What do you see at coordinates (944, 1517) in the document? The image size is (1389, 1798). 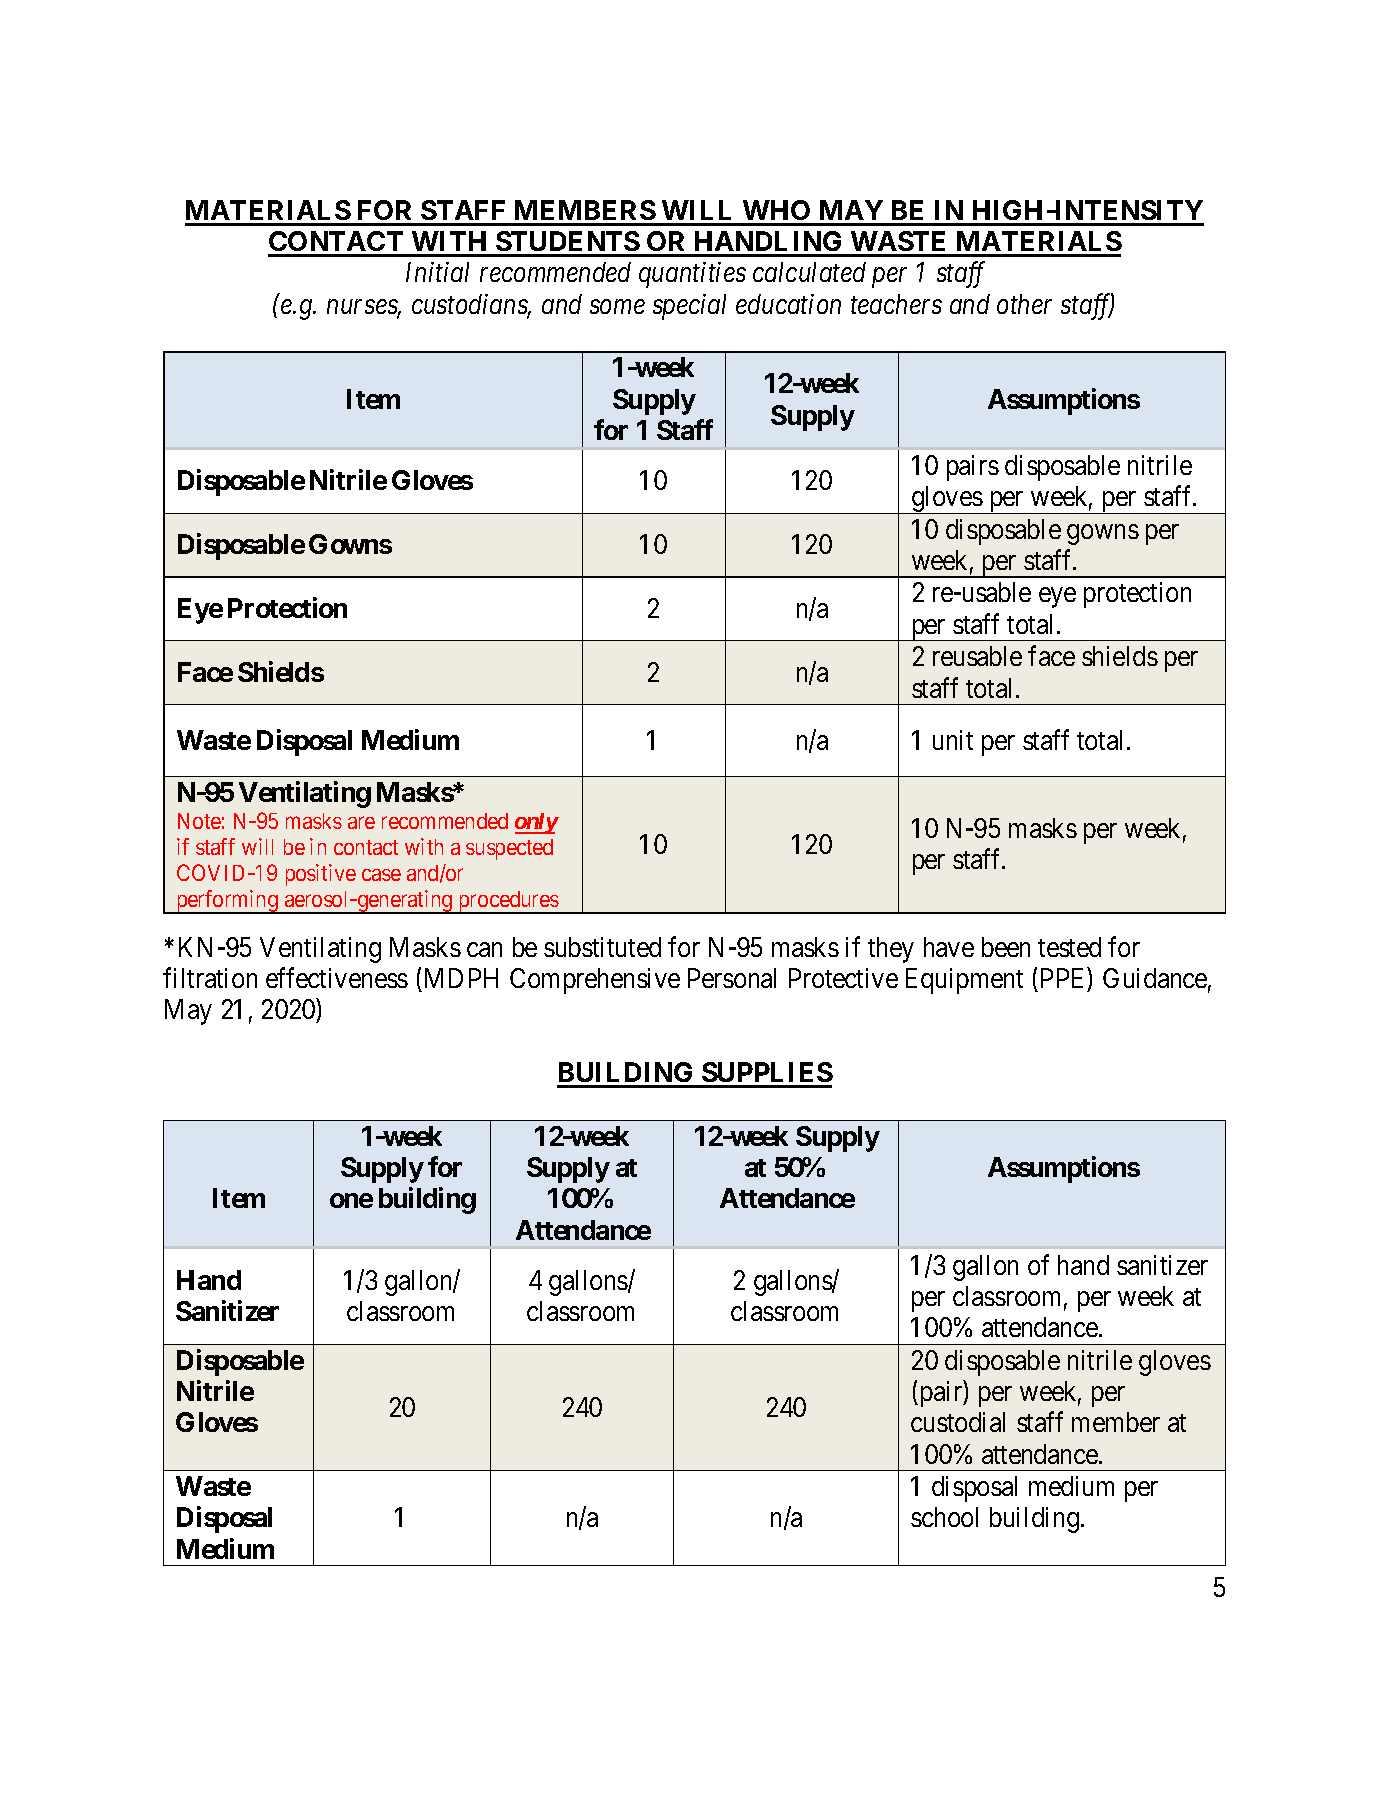 I see `school` at bounding box center [944, 1517].
